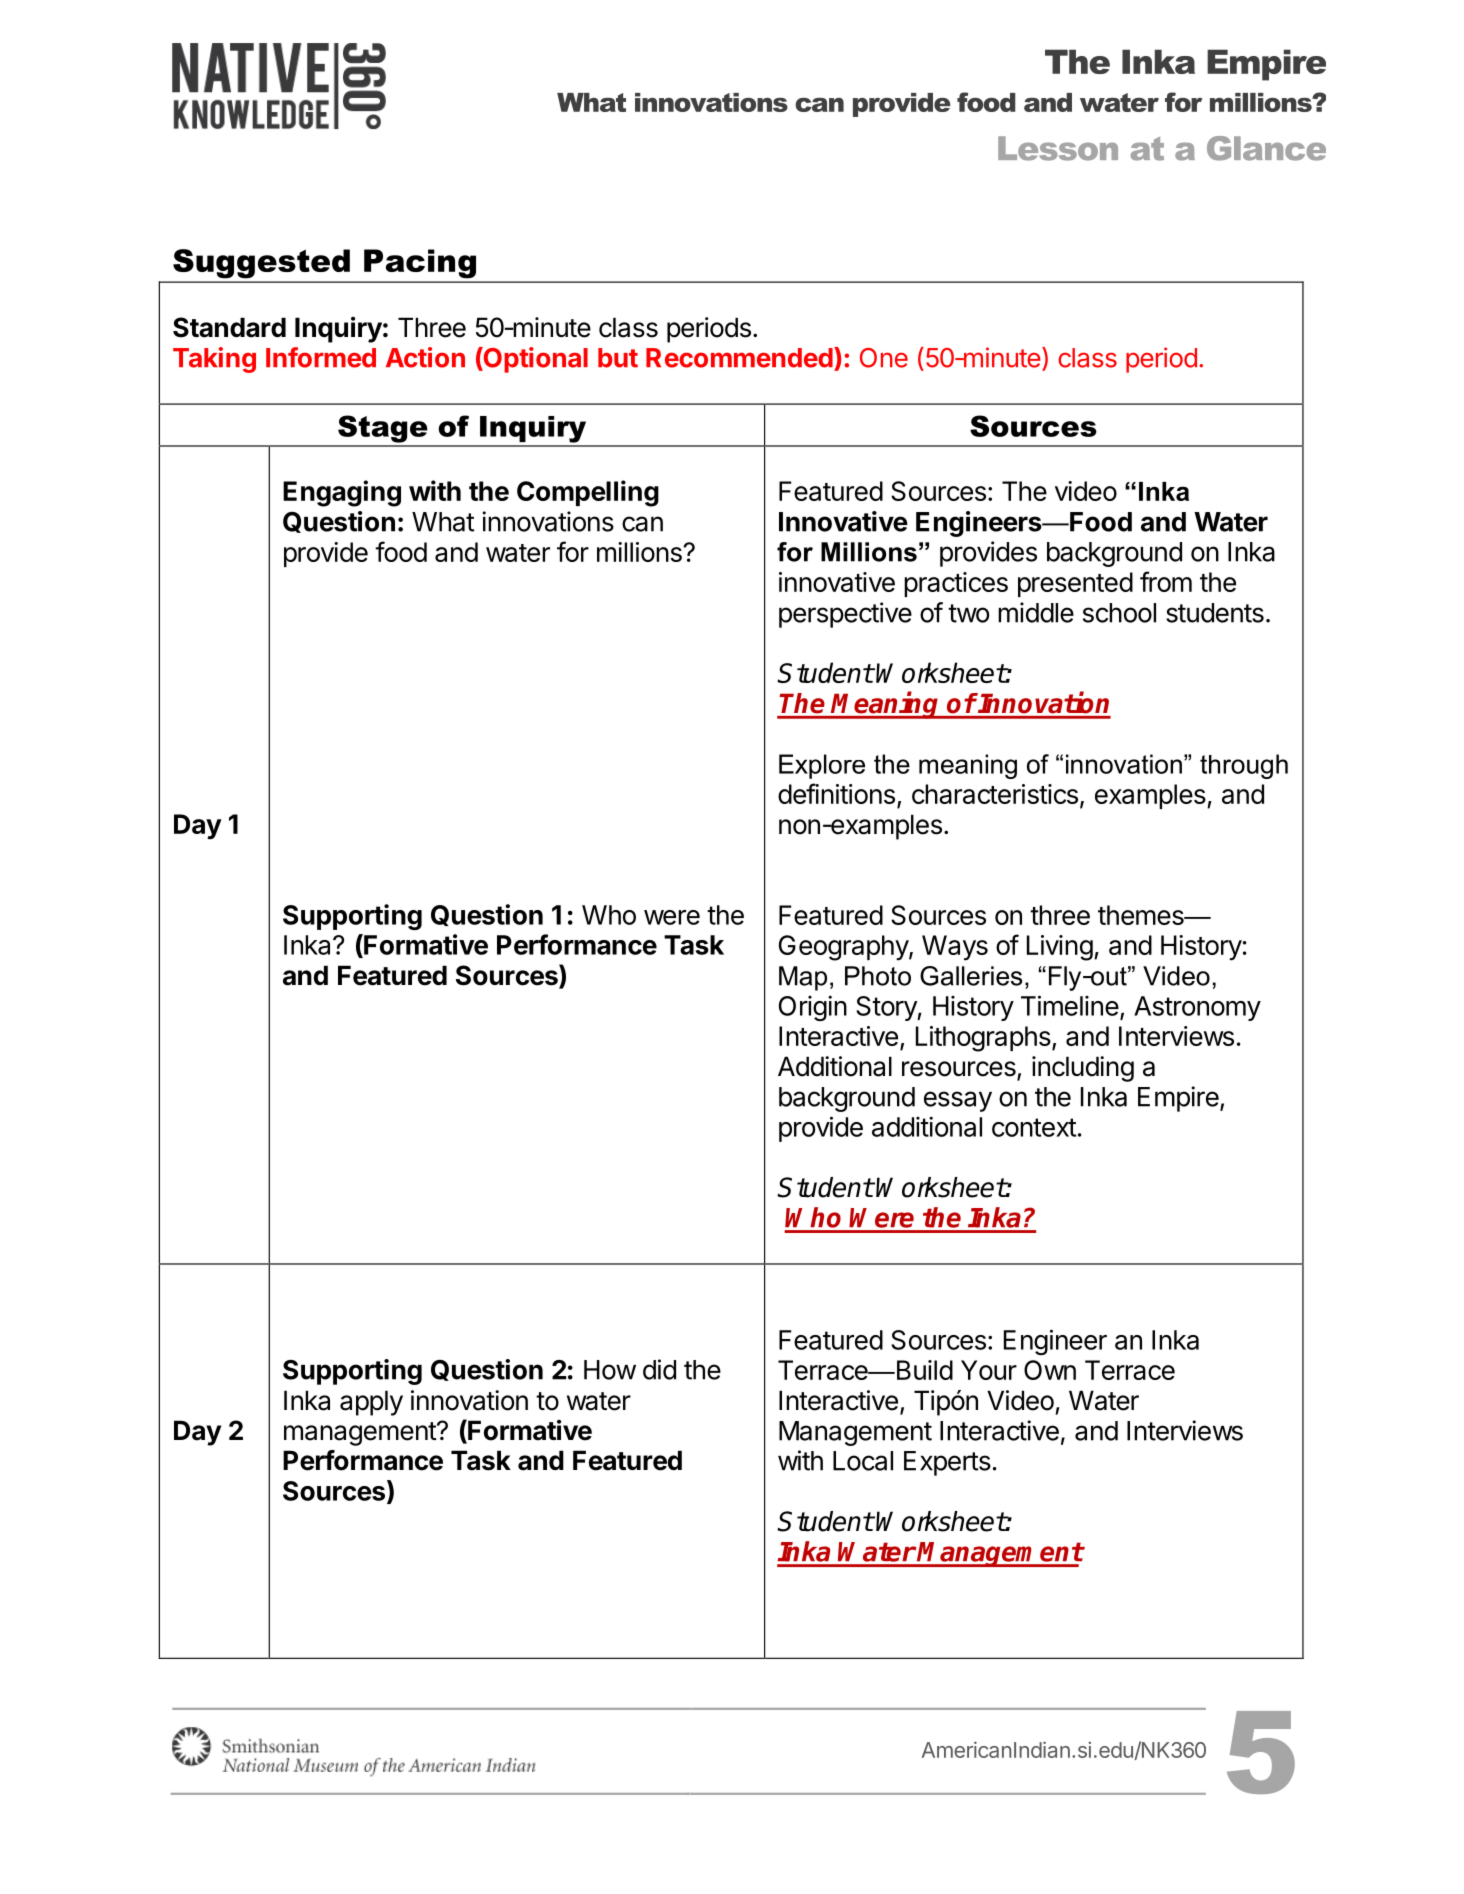  I want to click on through, so click(1244, 766).
